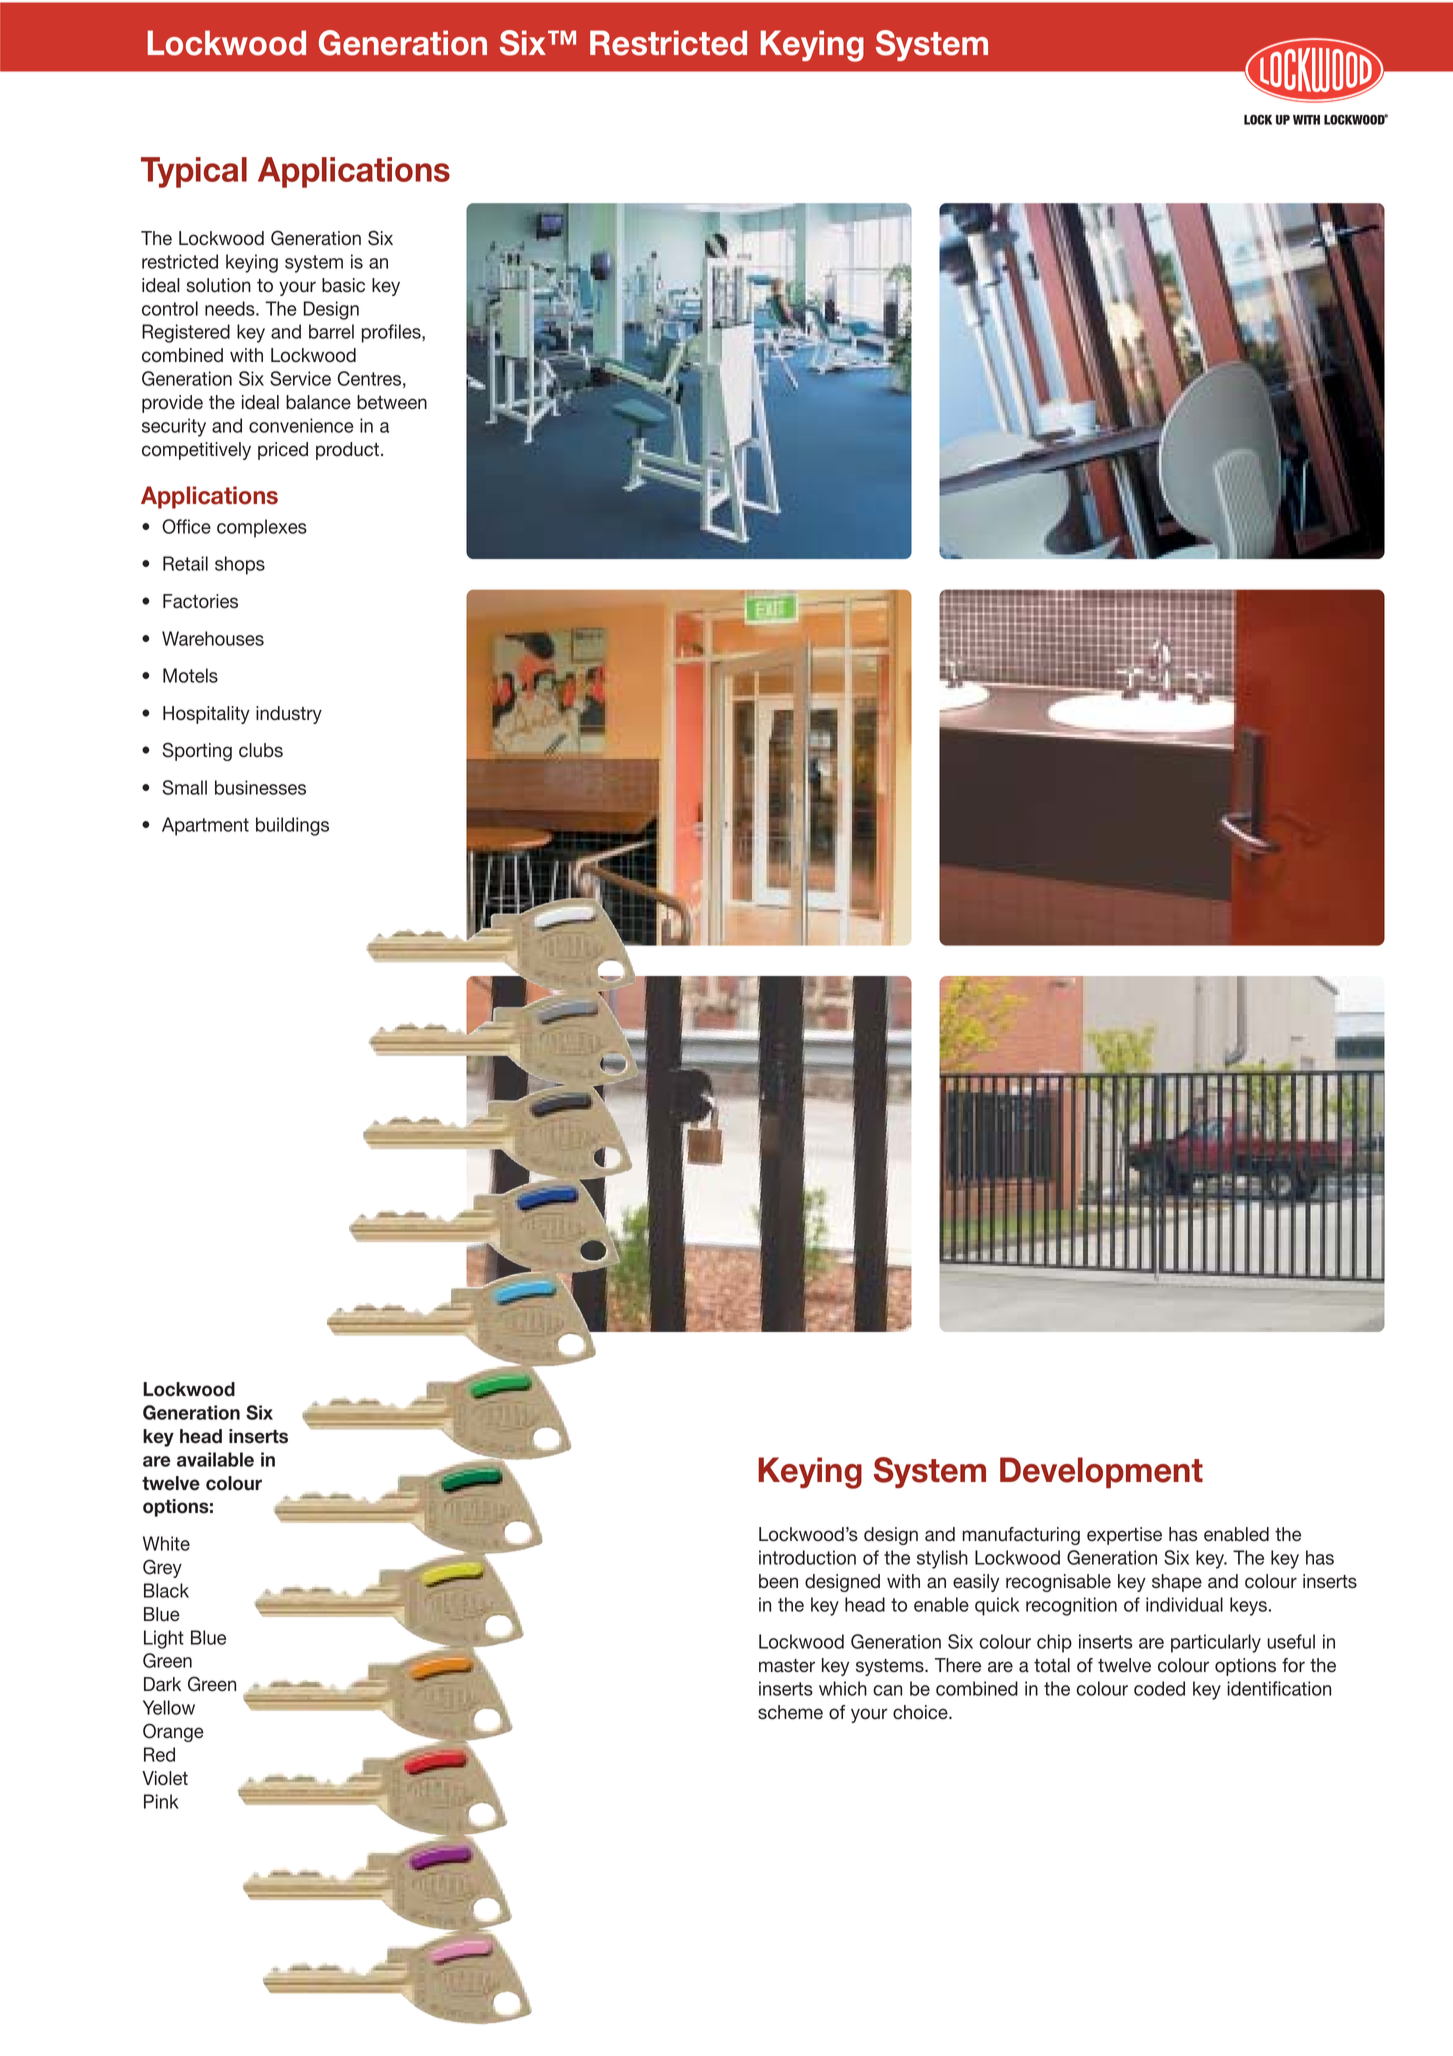 This screenshot has height=2056, width=1453. I want to click on buildings, so click(292, 826).
